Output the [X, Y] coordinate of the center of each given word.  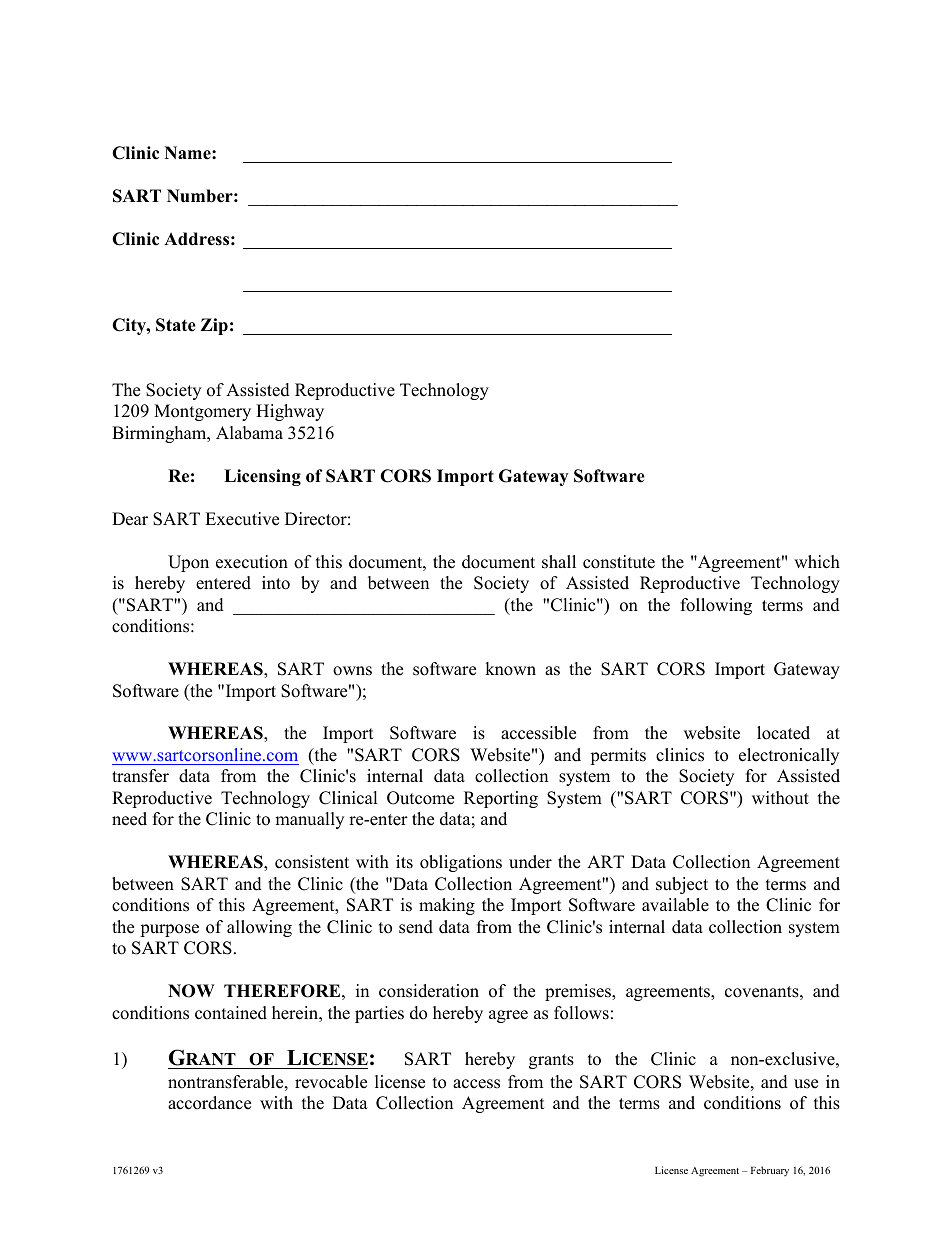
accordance [209, 1103]
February [770, 1171]
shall [559, 562]
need [129, 819]
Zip [214, 326]
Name [189, 153]
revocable [331, 1082]
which [817, 562]
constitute [619, 562]
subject [682, 885]
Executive [242, 519]
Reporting [501, 799]
